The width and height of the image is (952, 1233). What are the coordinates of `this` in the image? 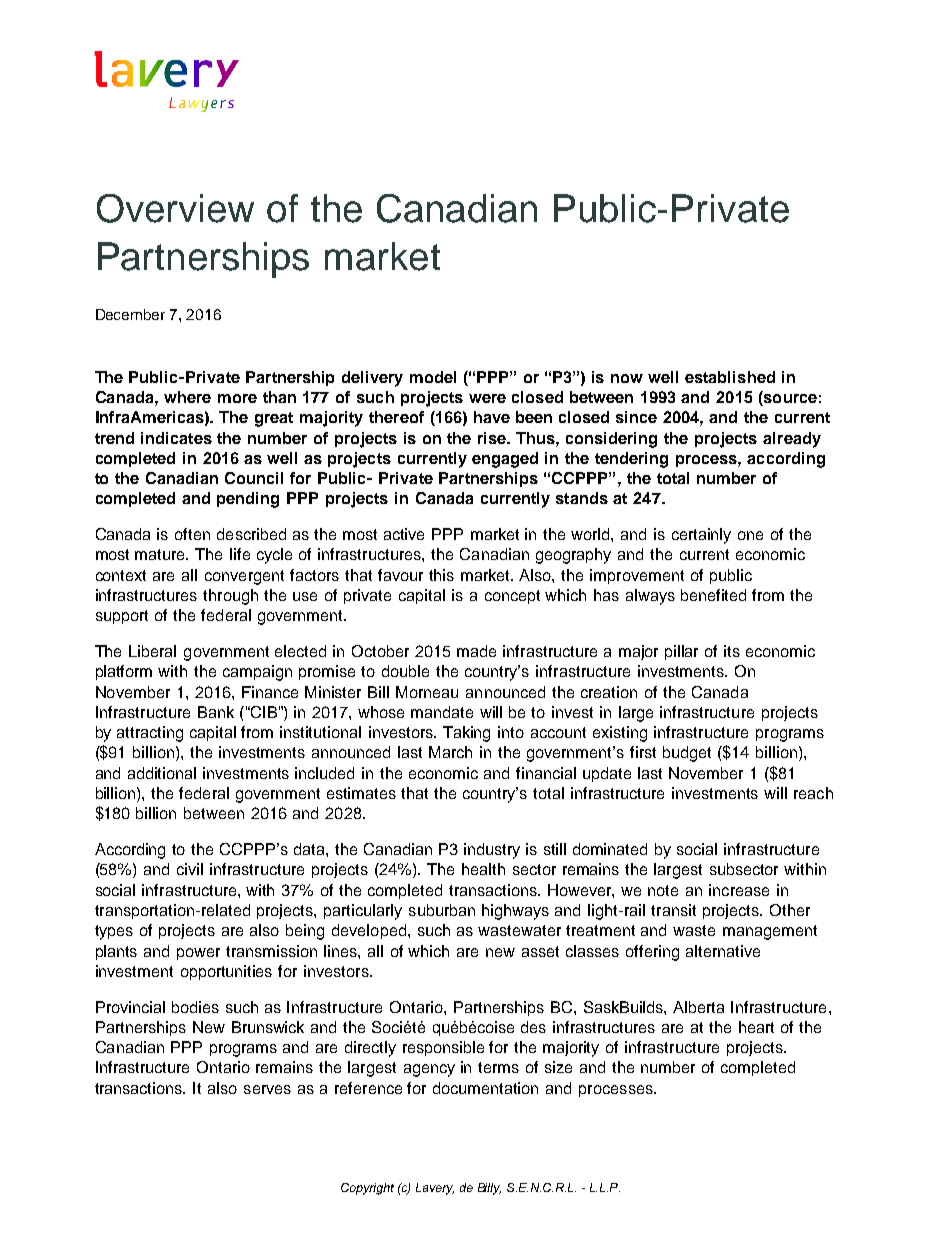 It's located at (441, 575).
